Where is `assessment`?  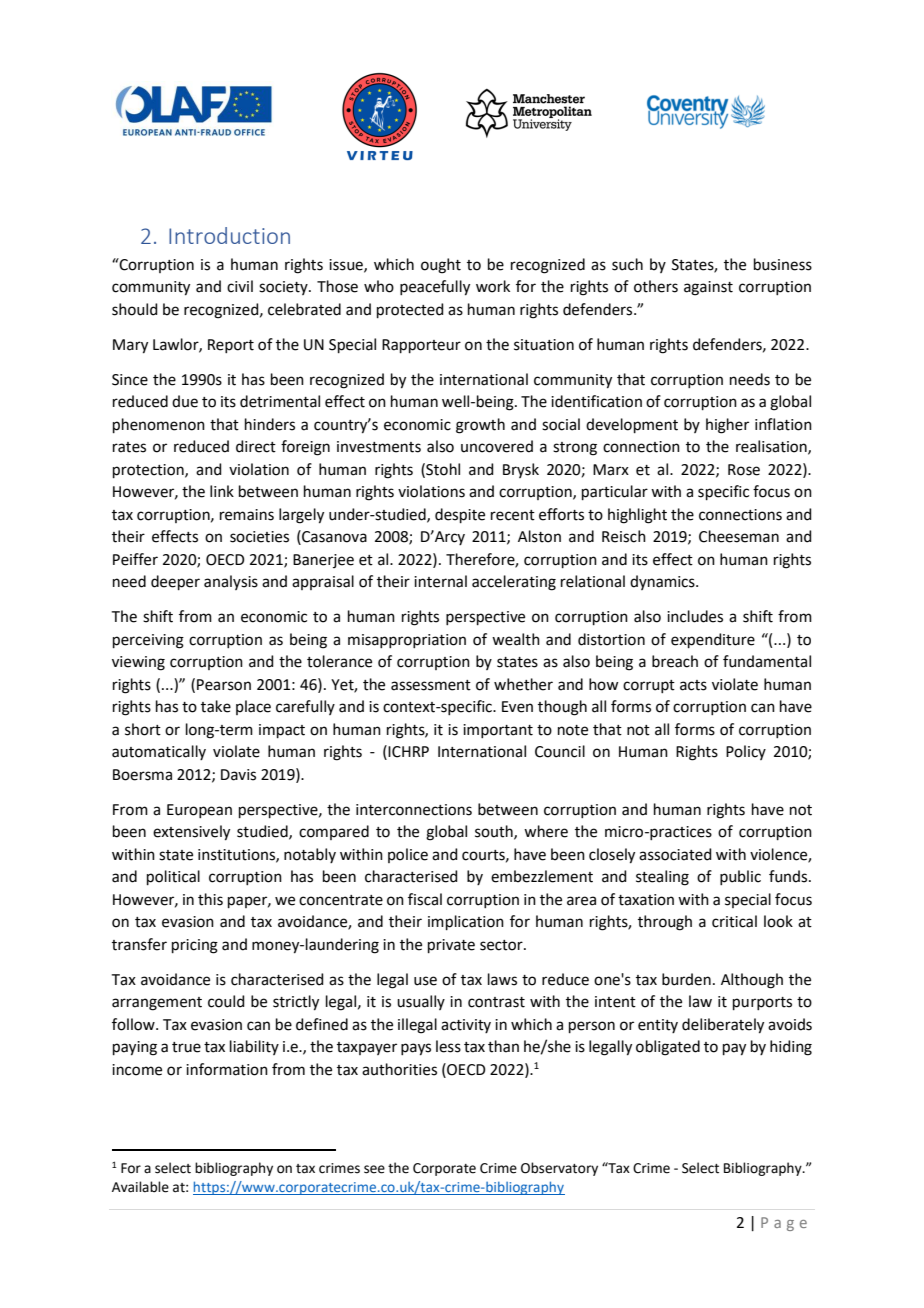 assessment is located at coordinates (431, 685).
